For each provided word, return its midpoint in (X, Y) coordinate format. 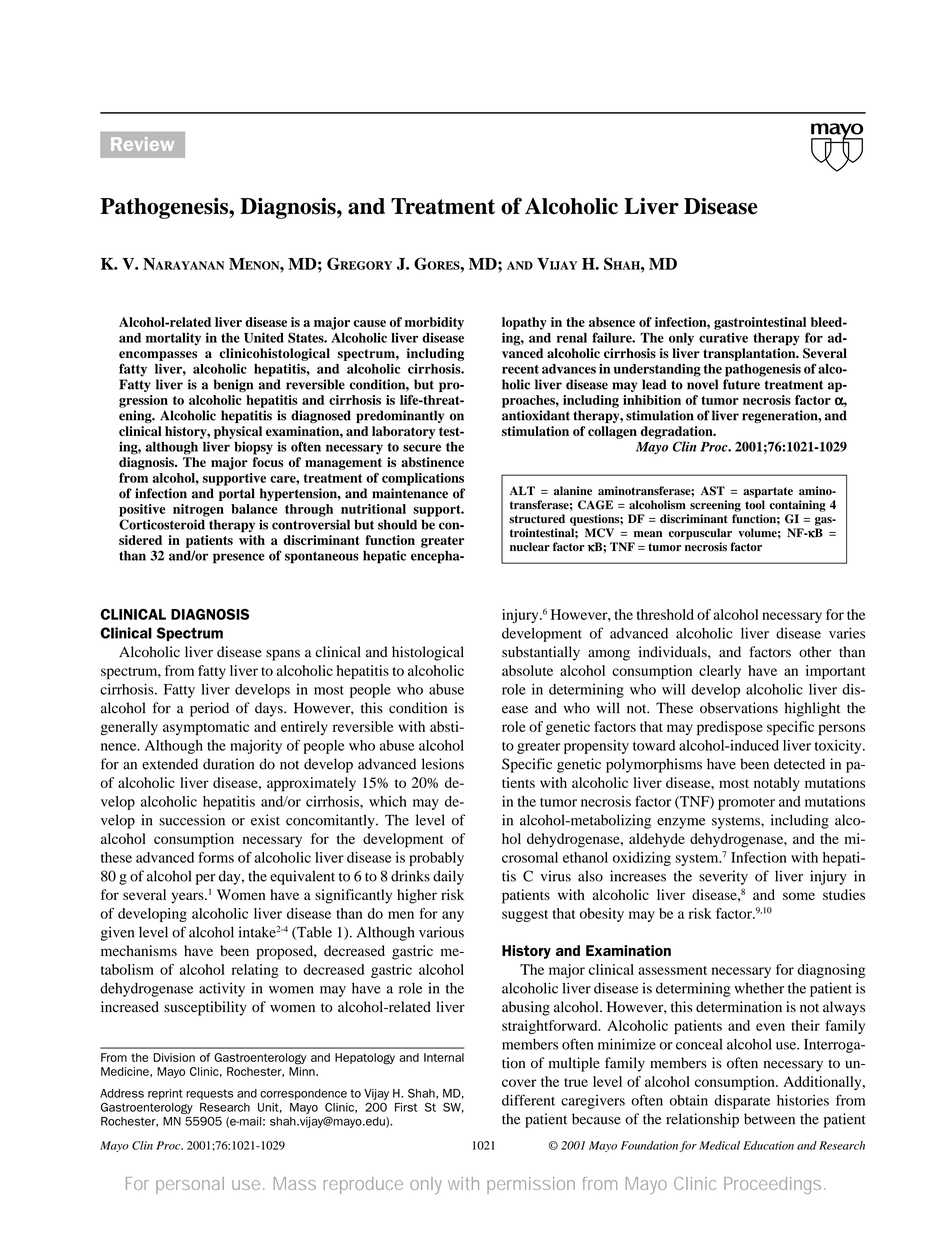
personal (190, 1185)
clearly (720, 672)
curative (723, 338)
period (209, 709)
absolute (527, 670)
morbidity (434, 323)
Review (142, 144)
